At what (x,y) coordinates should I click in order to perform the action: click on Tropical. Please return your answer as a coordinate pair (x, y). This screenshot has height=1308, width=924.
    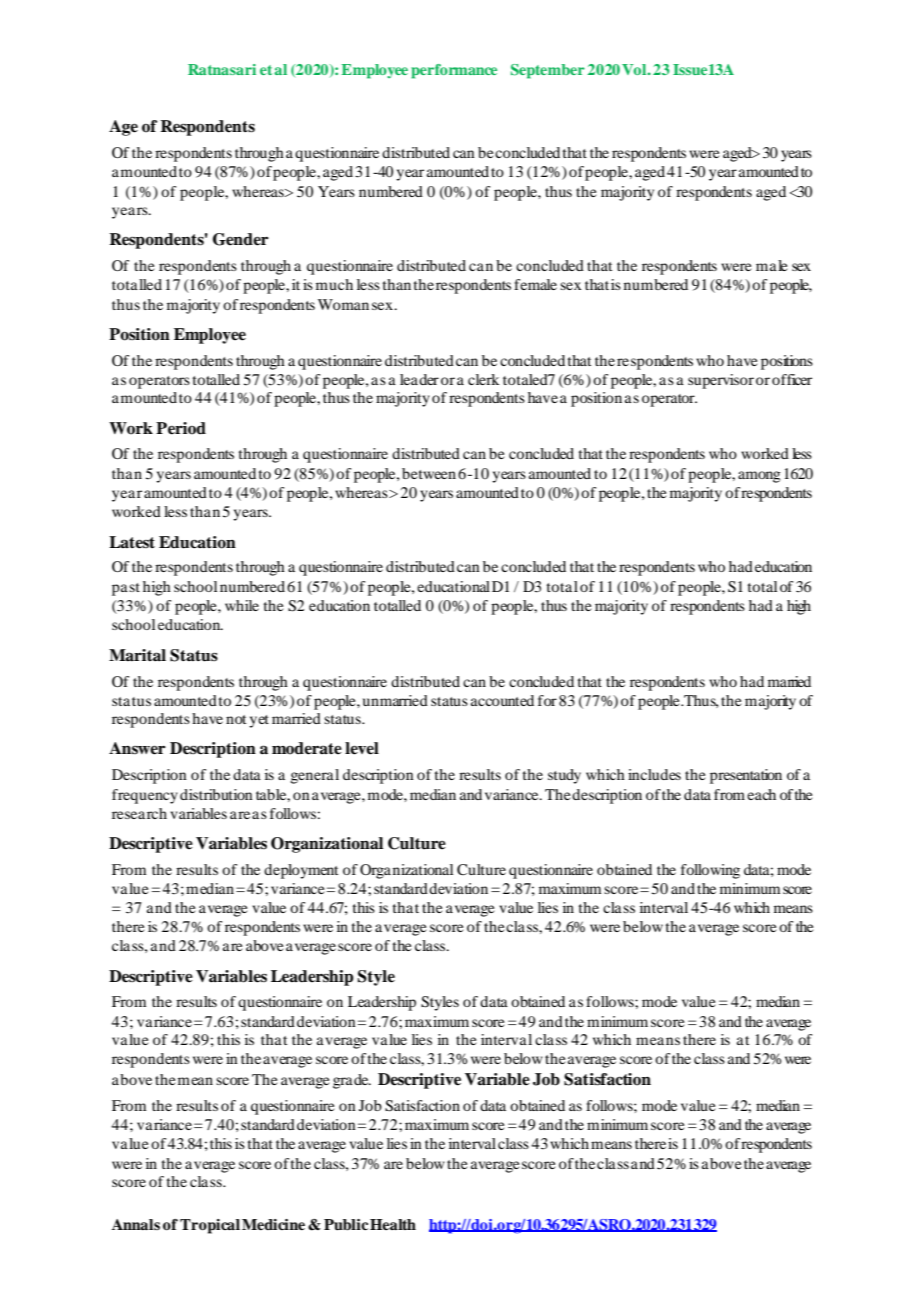
    Looking at the image, I should click on (210, 1226).
